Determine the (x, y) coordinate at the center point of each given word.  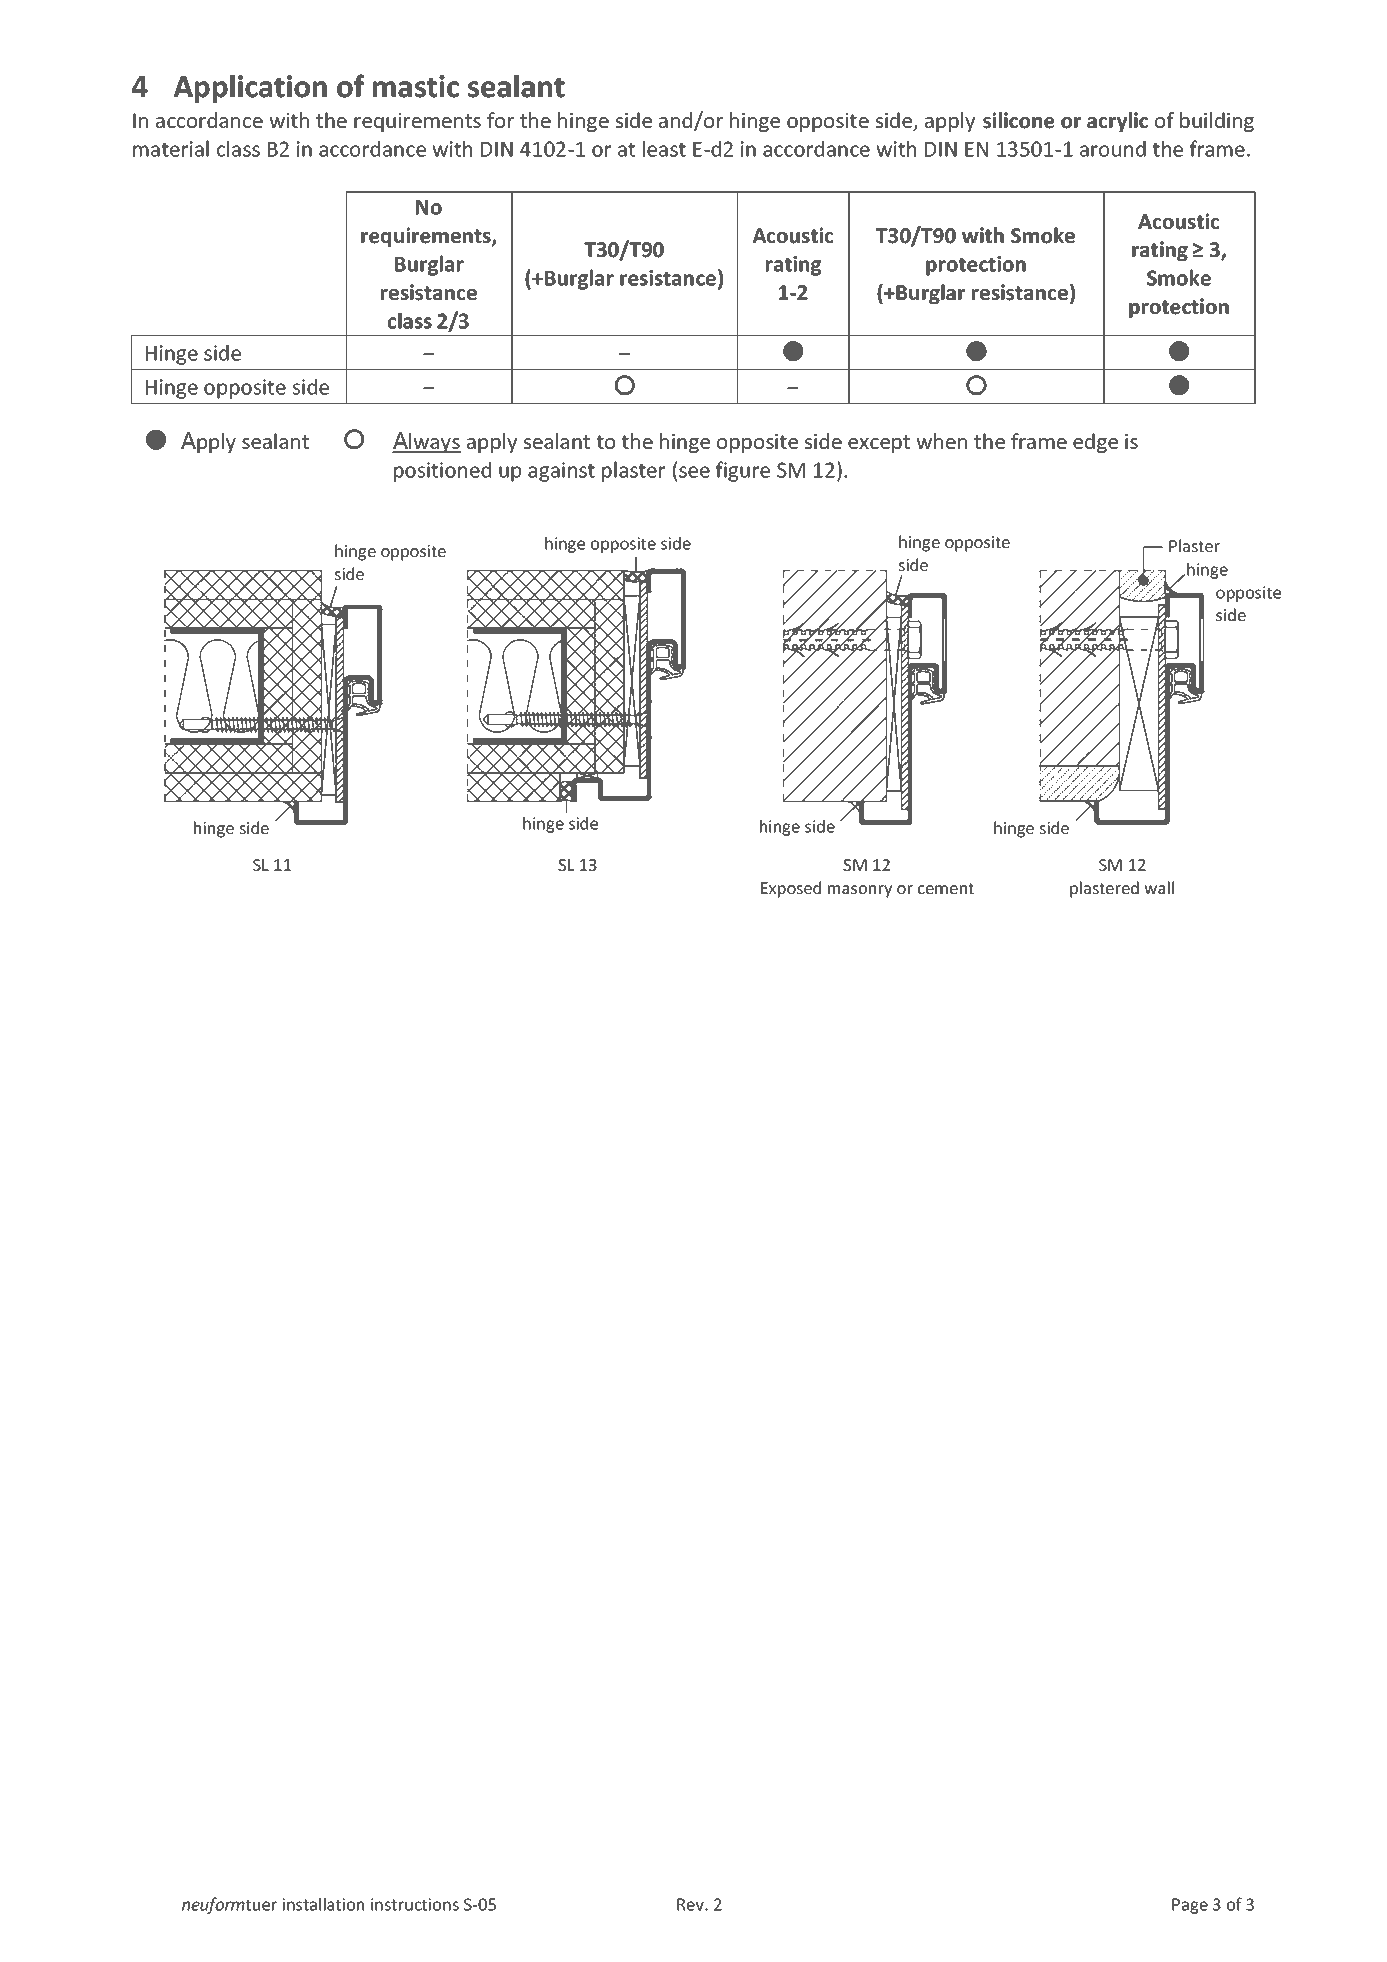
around (1113, 149)
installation (323, 1904)
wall (1159, 887)
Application (250, 89)
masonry (860, 891)
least (664, 148)
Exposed (791, 889)
